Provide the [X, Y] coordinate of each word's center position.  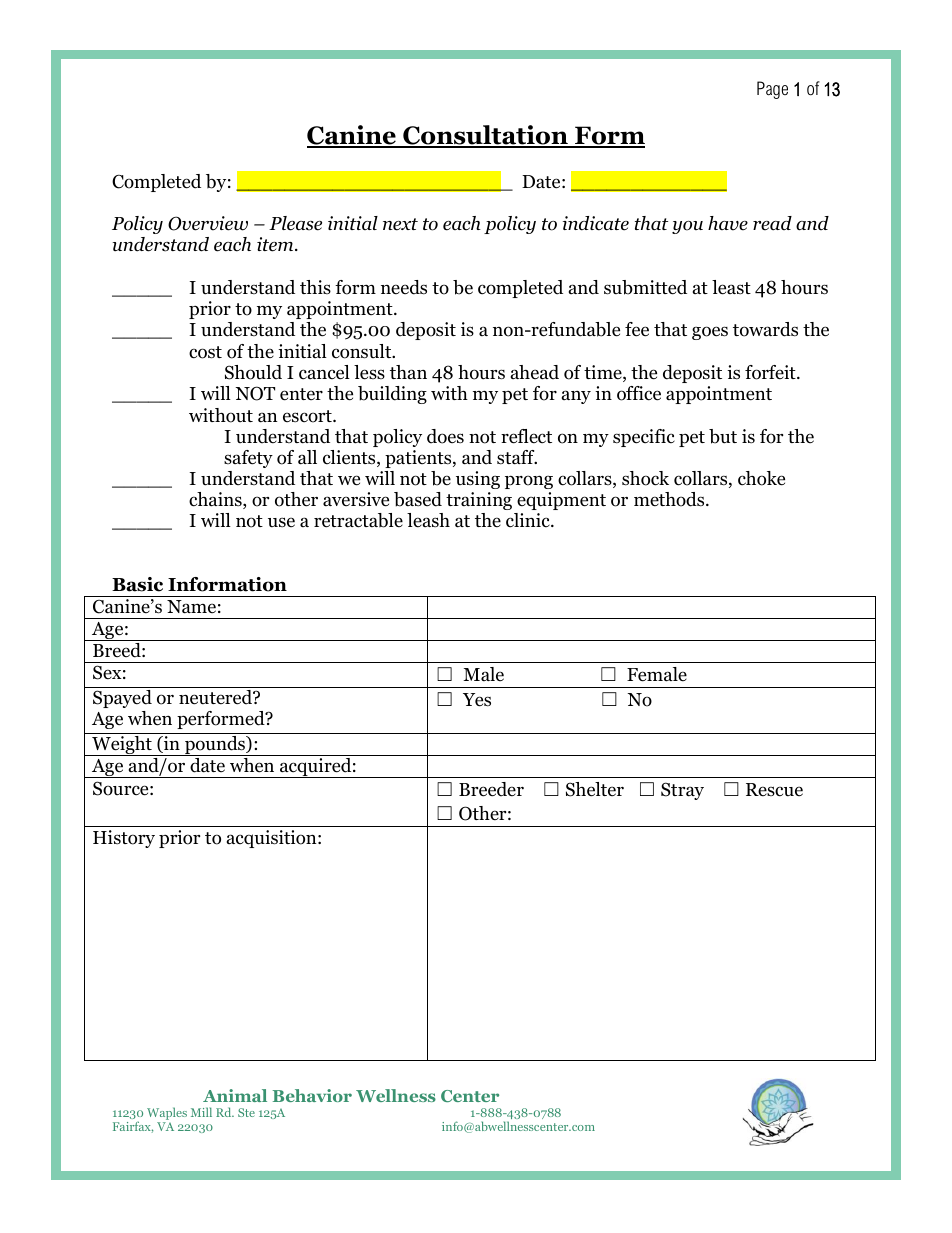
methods [670, 499]
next [400, 224]
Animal [235, 1095]
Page [772, 90]
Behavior [312, 1095]
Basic [137, 584]
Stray [682, 791]
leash [428, 520]
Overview [208, 223]
